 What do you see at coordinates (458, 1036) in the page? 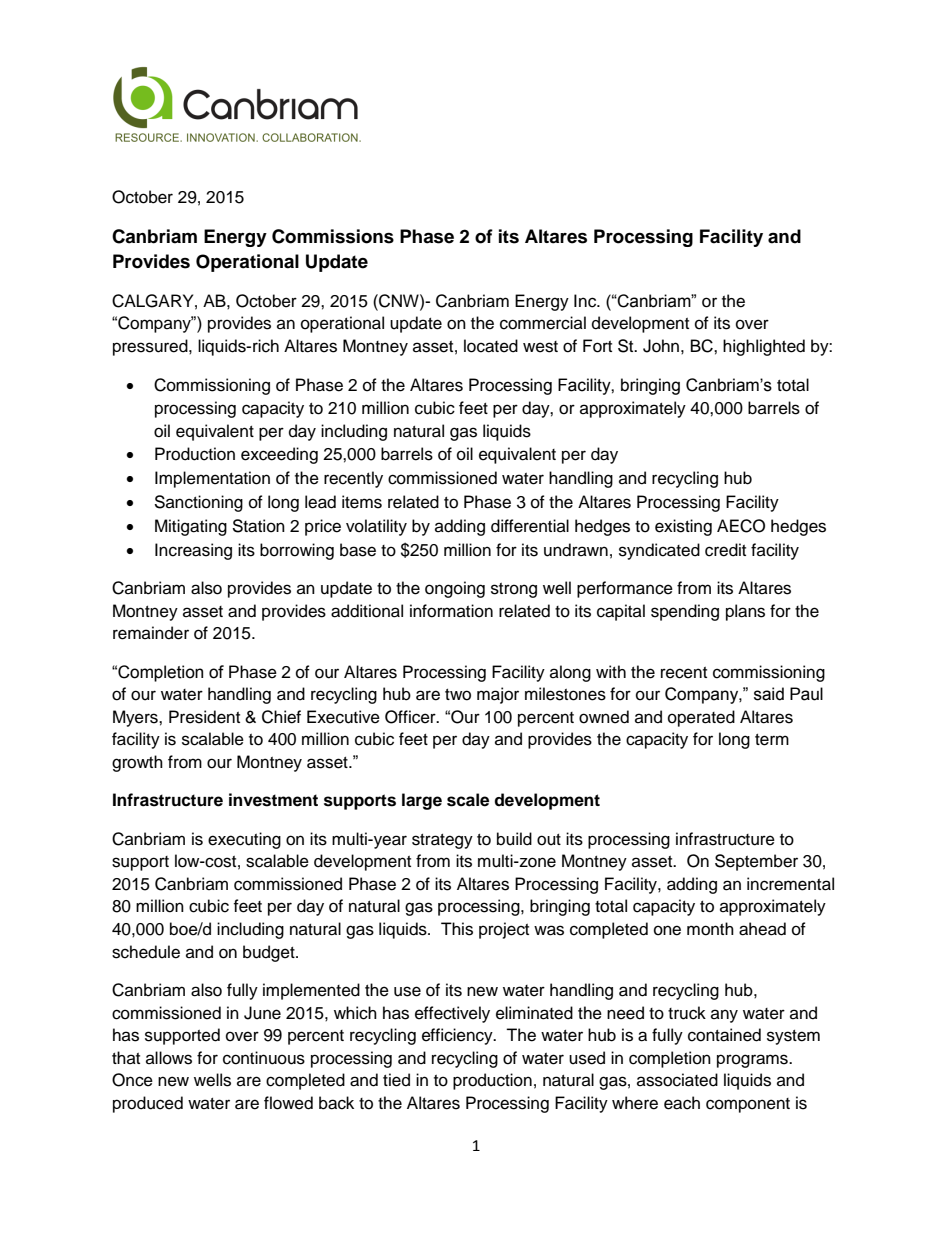
I see `efficiency` at bounding box center [458, 1036].
